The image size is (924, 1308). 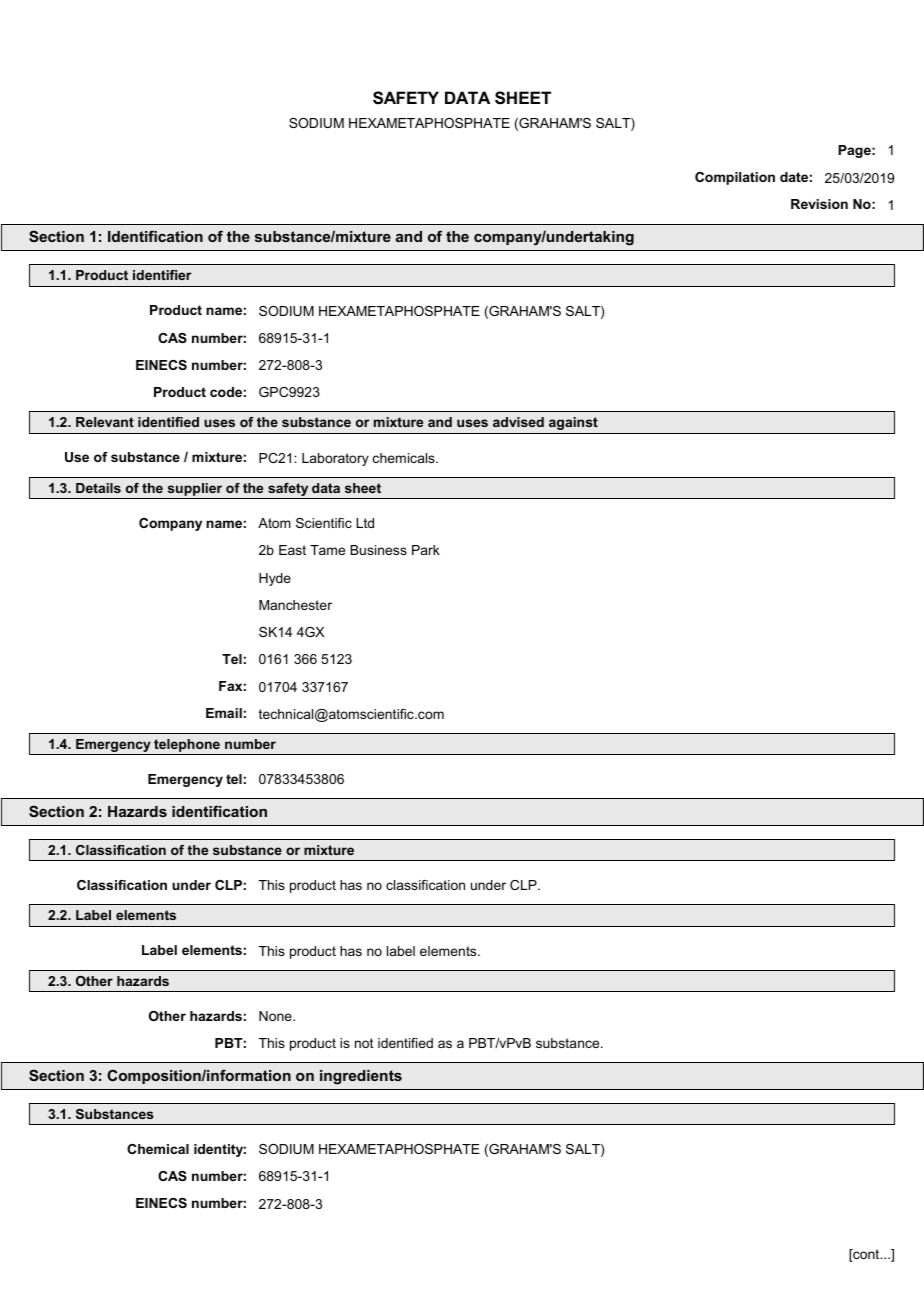 I want to click on Compilation, so click(x=735, y=178).
